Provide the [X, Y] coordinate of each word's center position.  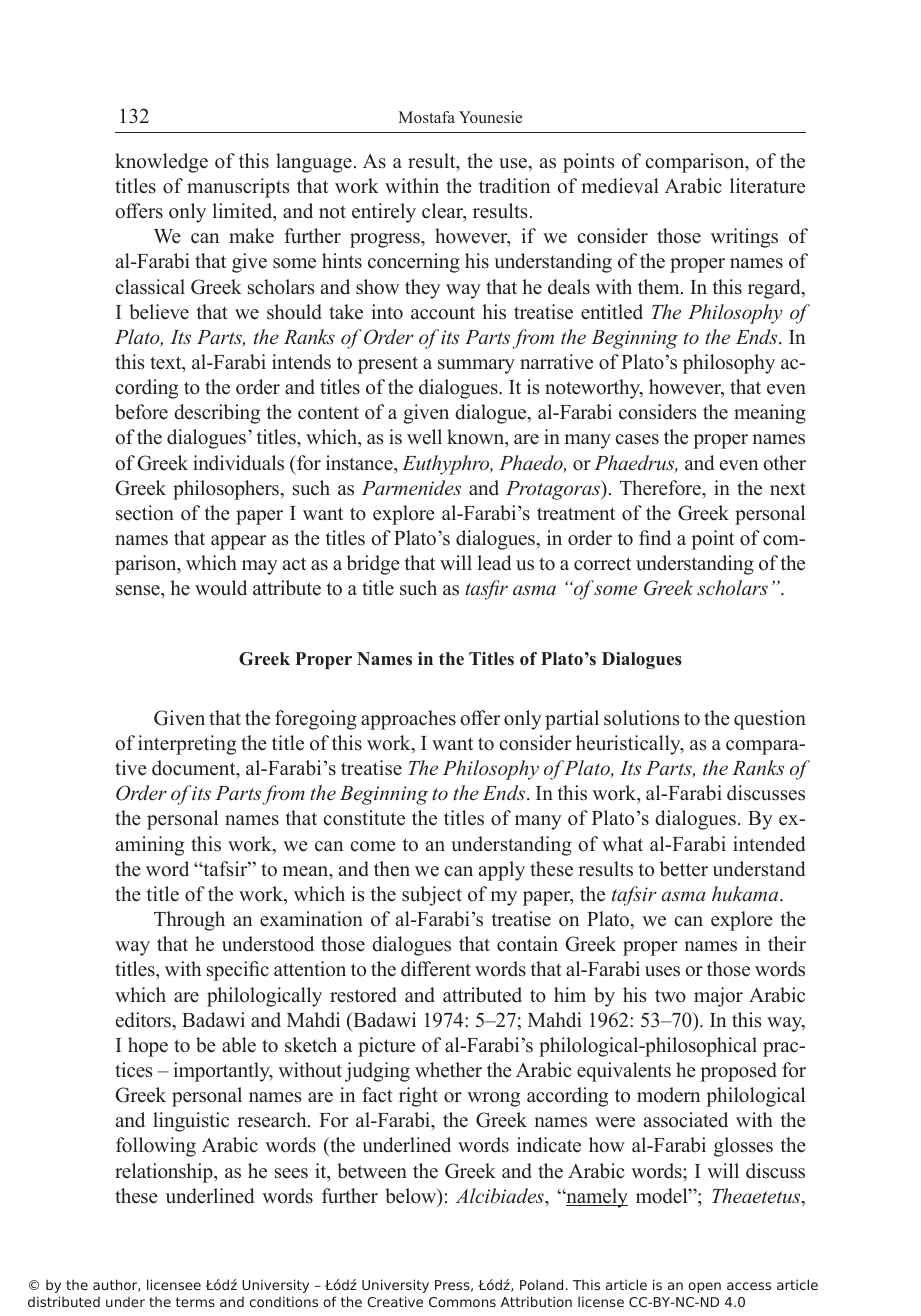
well [424, 437]
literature [767, 186]
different [436, 969]
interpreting [187, 745]
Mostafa [426, 117]
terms [195, 1302]
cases [637, 439]
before [141, 412]
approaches [408, 720]
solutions [642, 718]
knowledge [161, 163]
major [718, 997]
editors [144, 1020]
